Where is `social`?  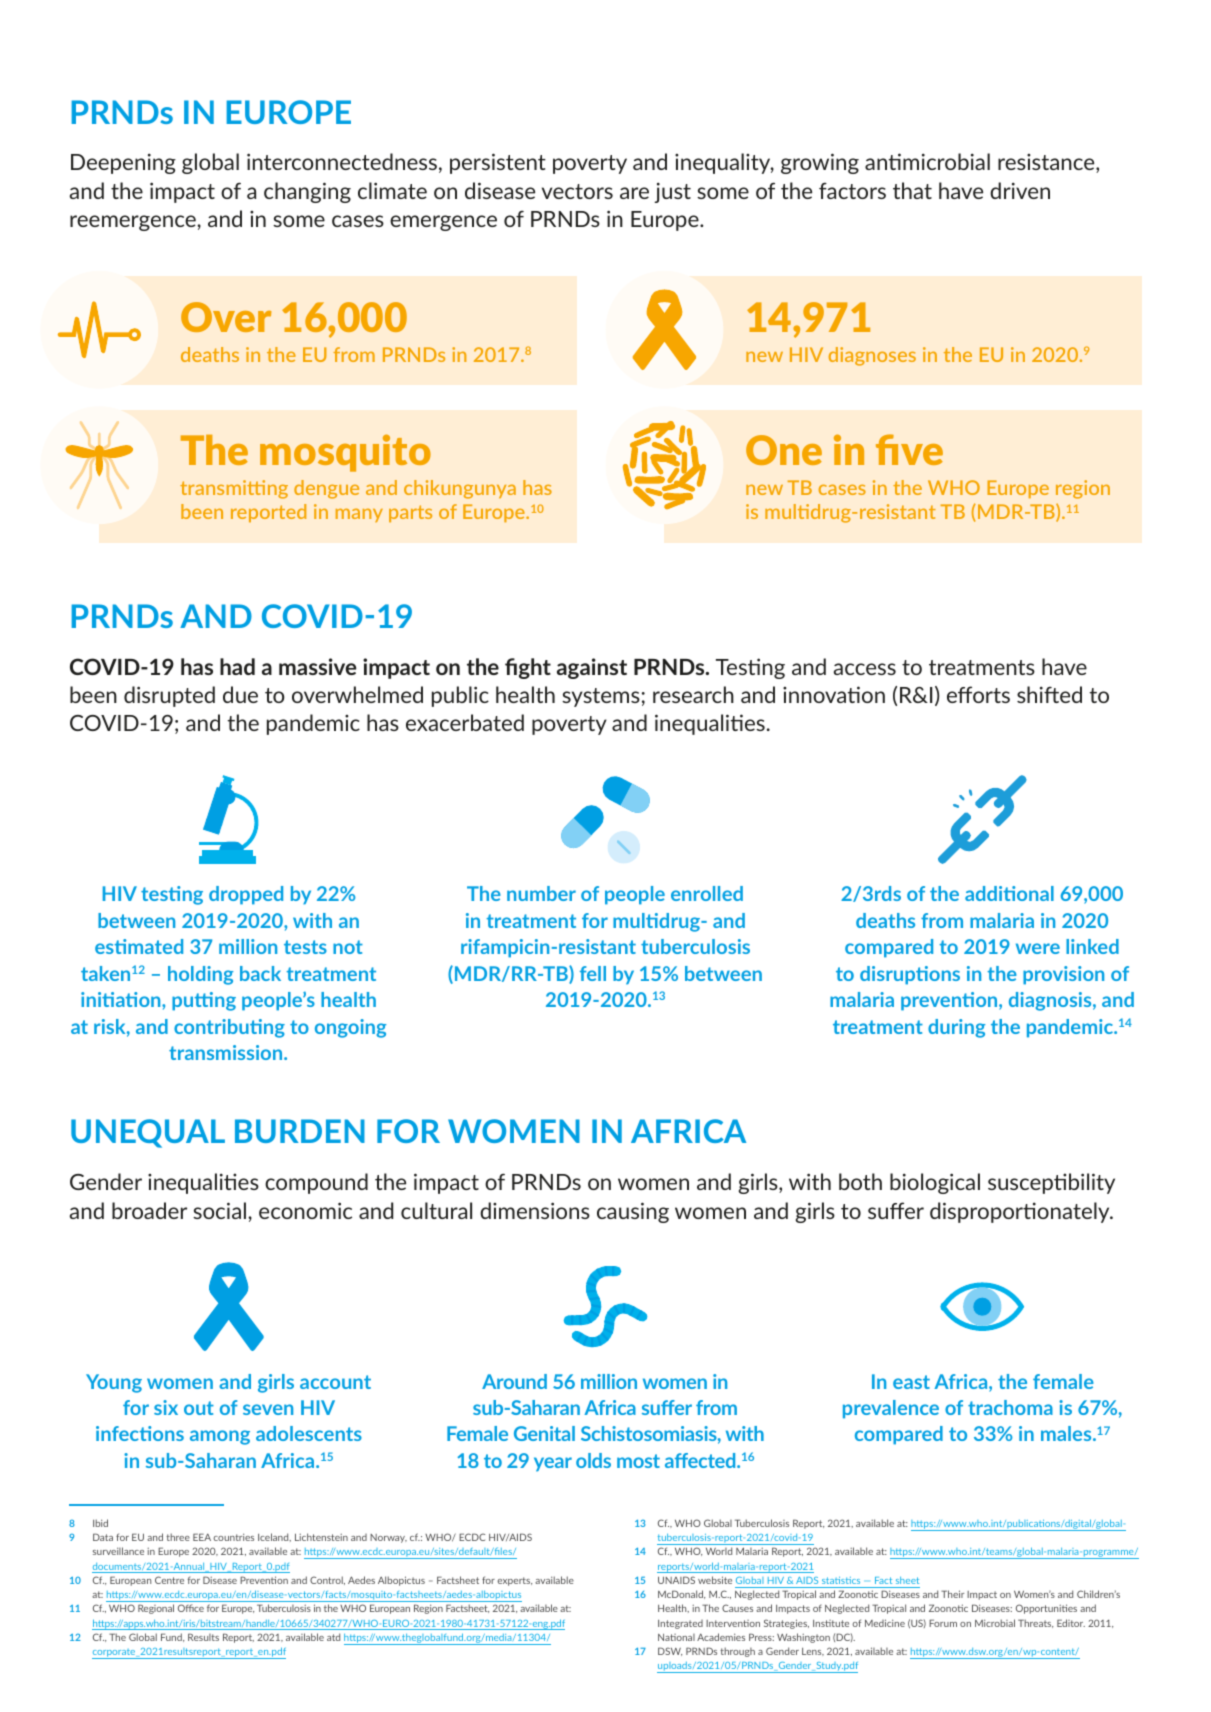 social is located at coordinates (221, 1210).
